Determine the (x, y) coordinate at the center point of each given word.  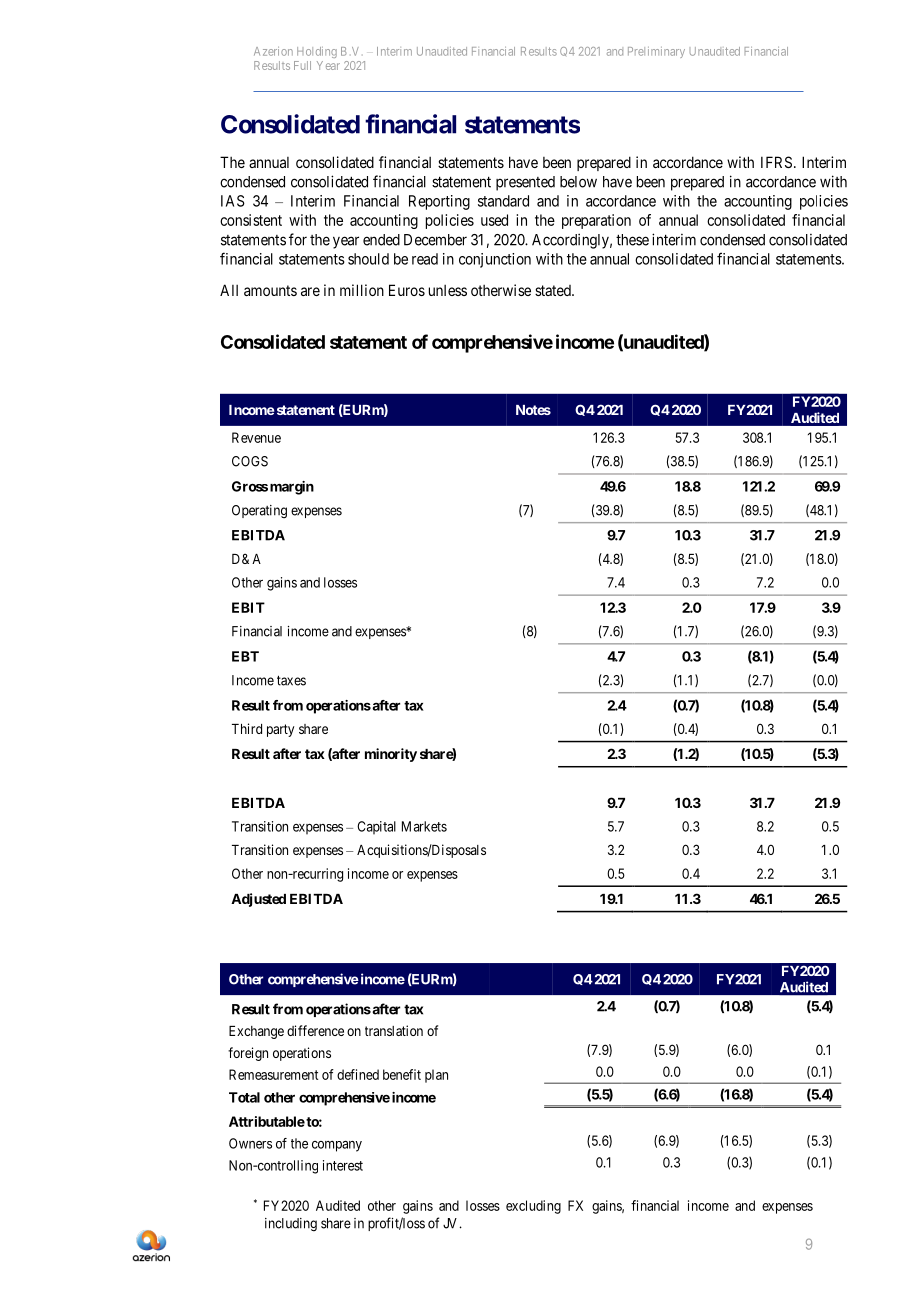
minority (391, 755)
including (291, 1225)
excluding (533, 1207)
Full (302, 65)
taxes (291, 680)
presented (525, 183)
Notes (533, 410)
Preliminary (656, 52)
